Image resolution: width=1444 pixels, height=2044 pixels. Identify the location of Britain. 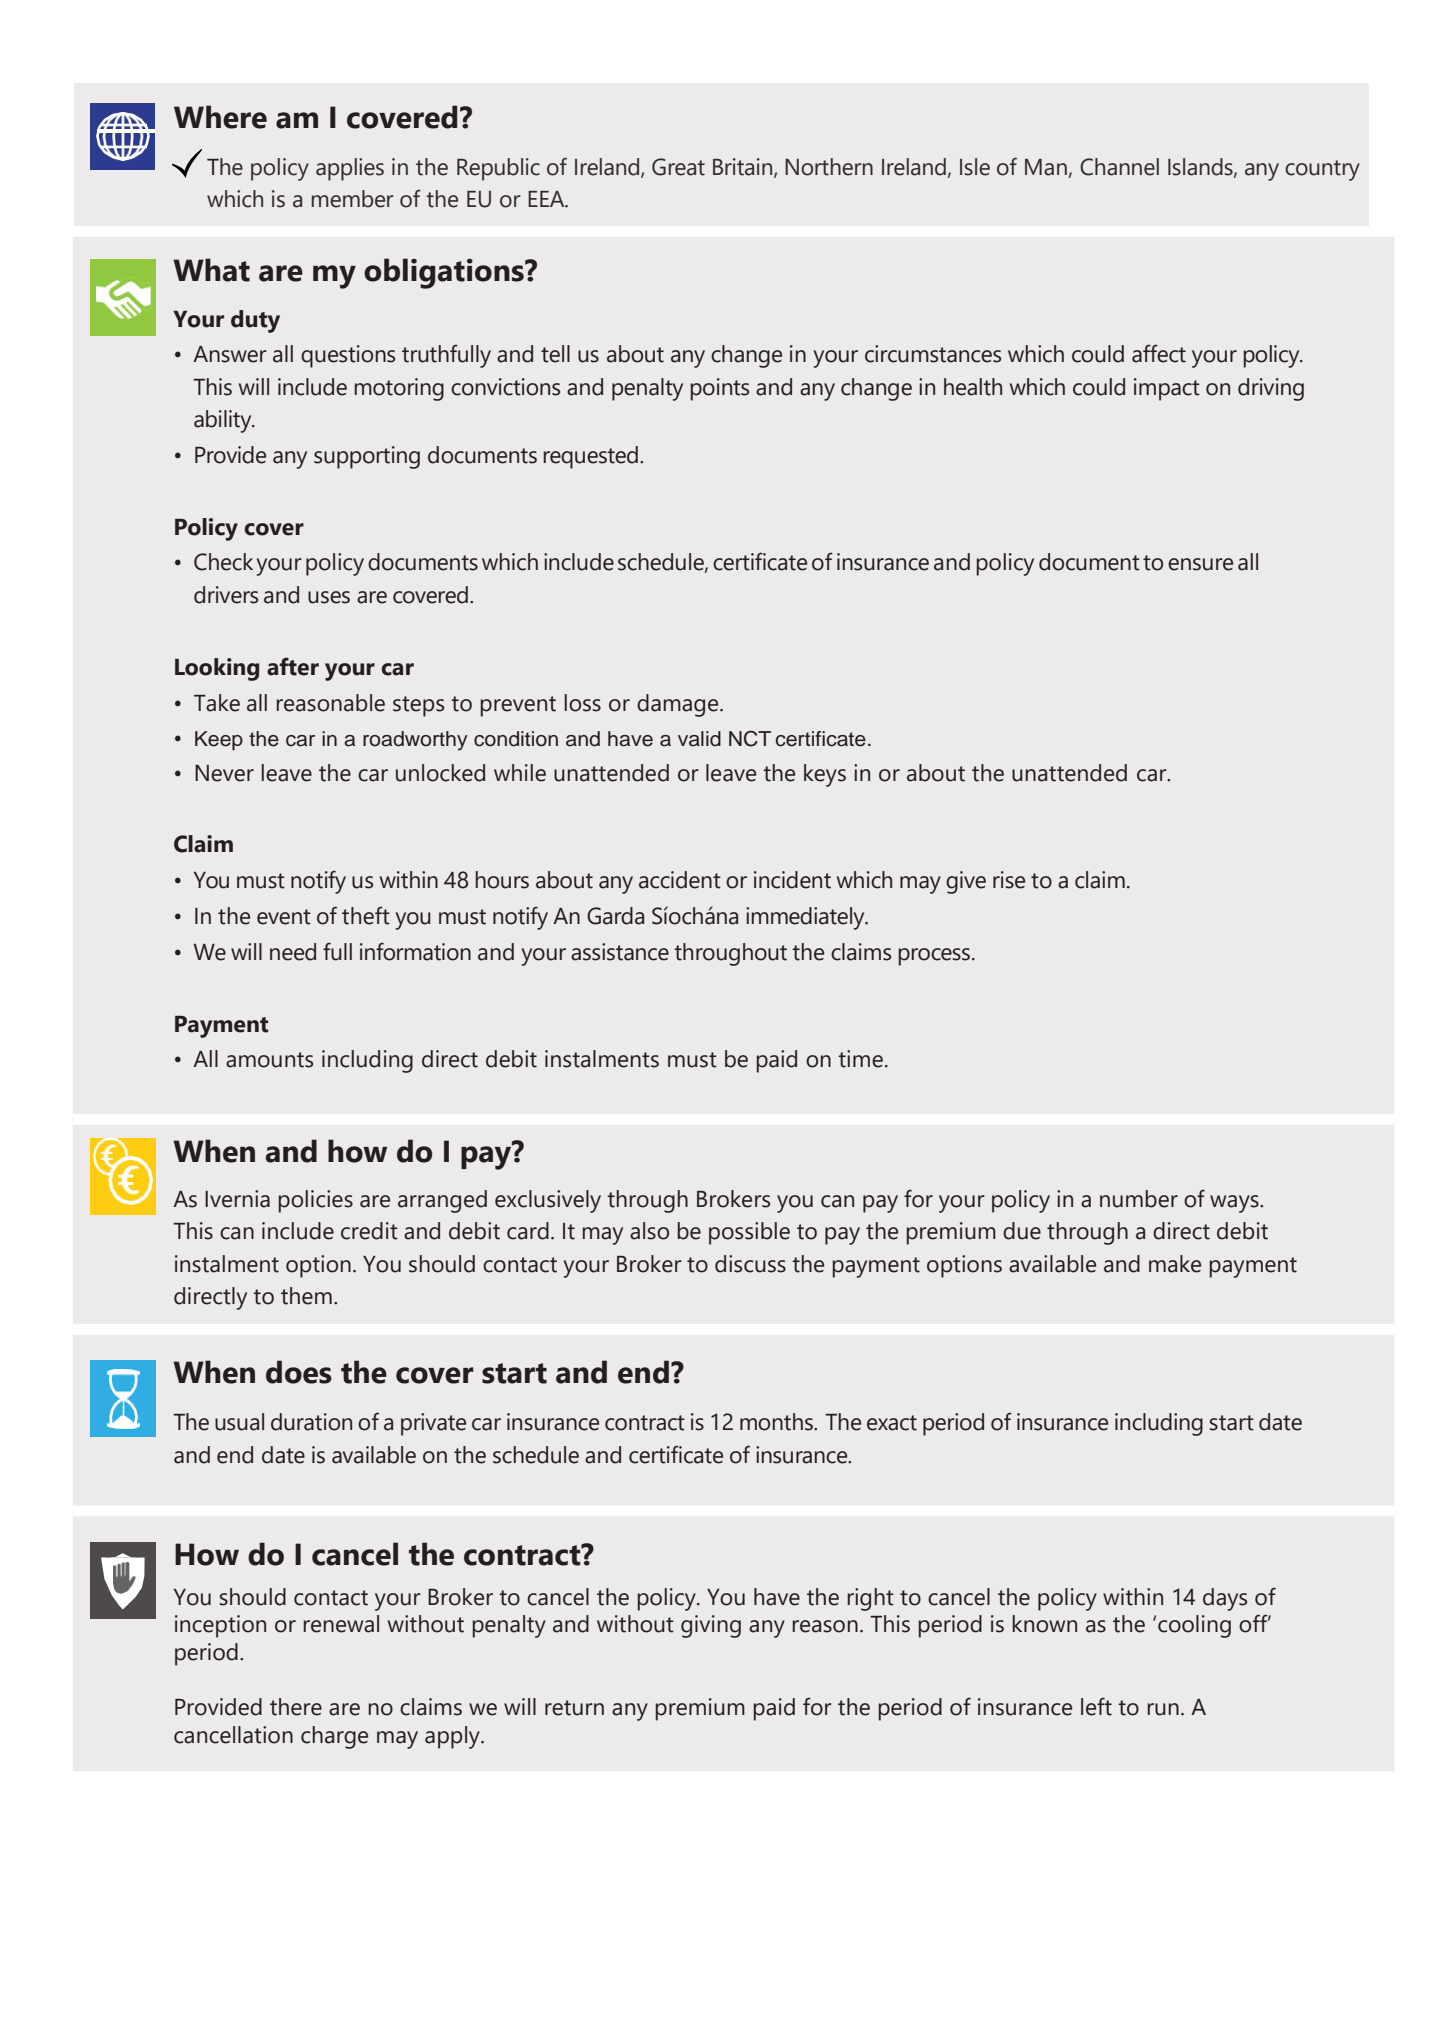
(744, 167).
